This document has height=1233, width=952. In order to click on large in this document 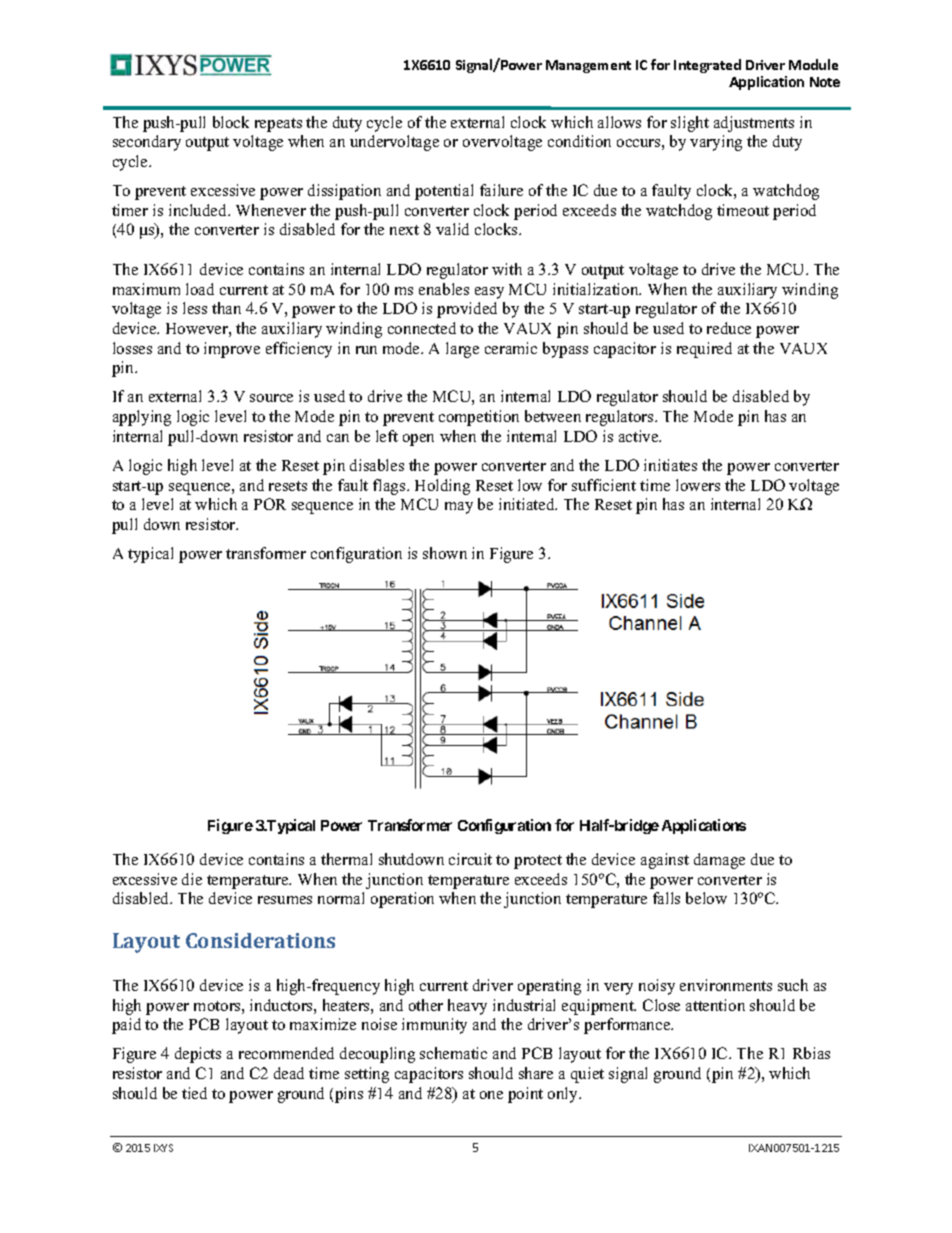, I will do `click(462, 350)`.
